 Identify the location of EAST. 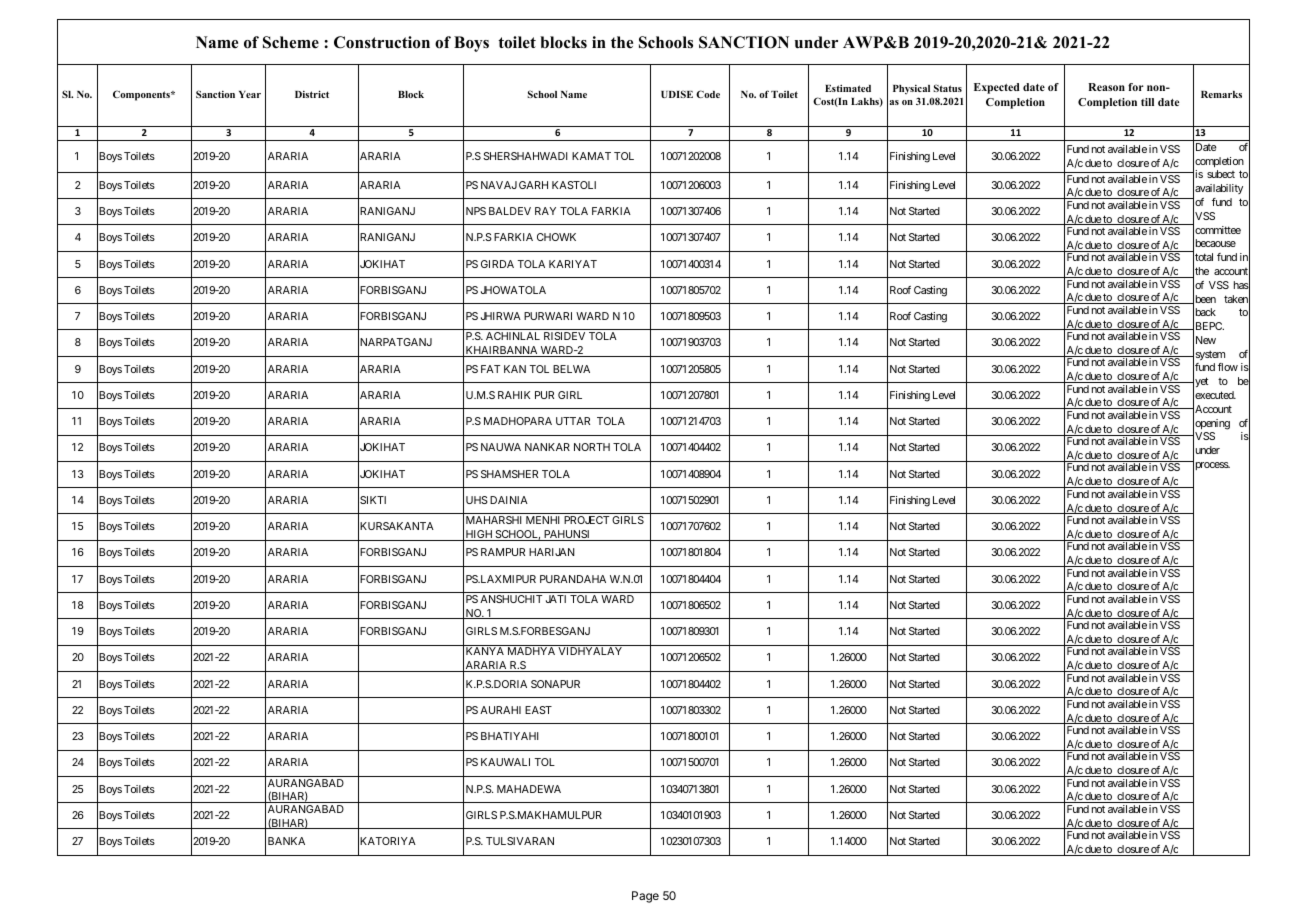
(538, 710).
